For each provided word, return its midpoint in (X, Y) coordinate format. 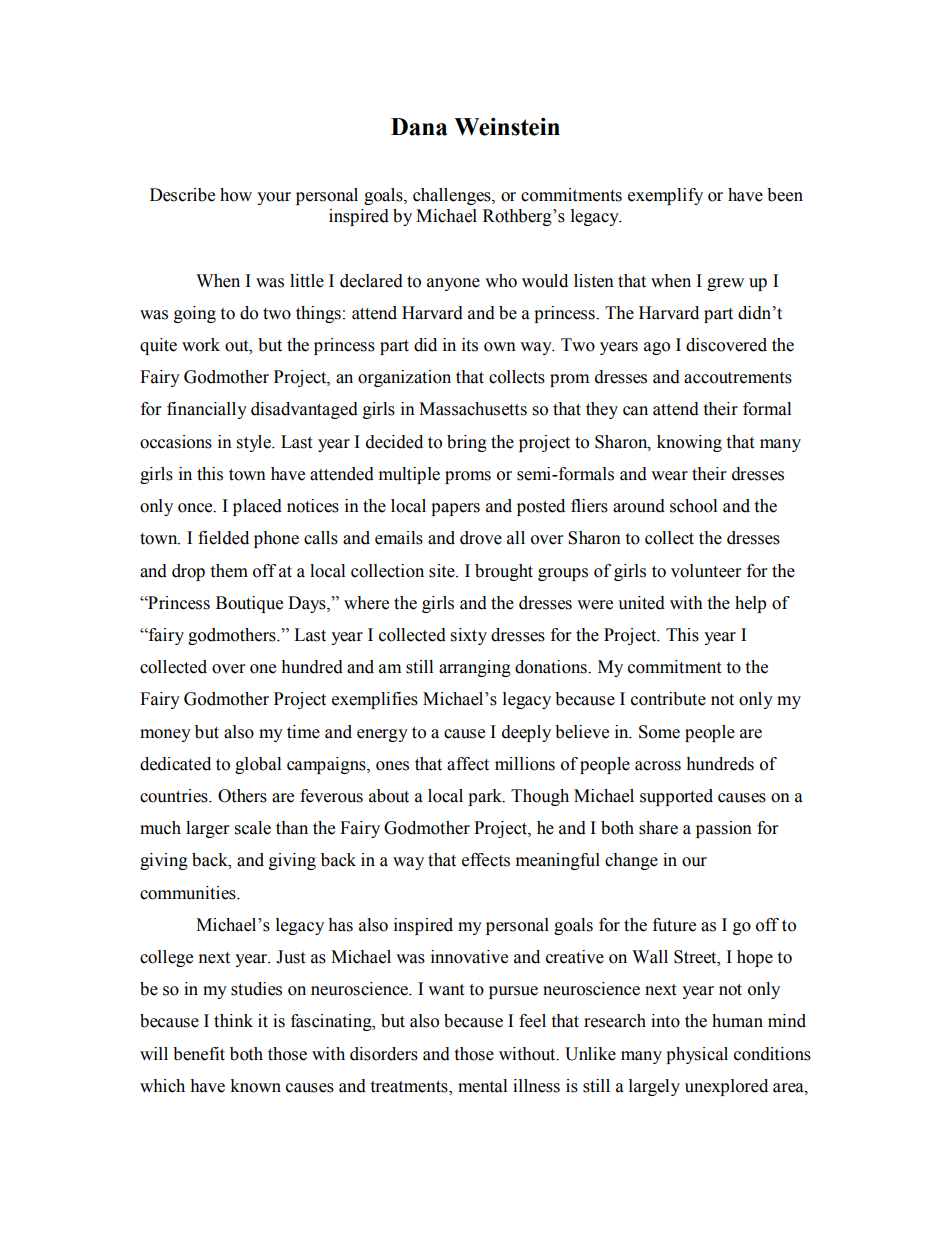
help (750, 604)
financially (207, 410)
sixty (469, 636)
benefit (199, 1054)
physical (697, 1055)
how (236, 195)
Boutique (249, 604)
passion (724, 829)
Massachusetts (473, 409)
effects (486, 860)
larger (207, 829)
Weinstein (507, 127)
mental (482, 1086)
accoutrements (738, 378)
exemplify (665, 196)
